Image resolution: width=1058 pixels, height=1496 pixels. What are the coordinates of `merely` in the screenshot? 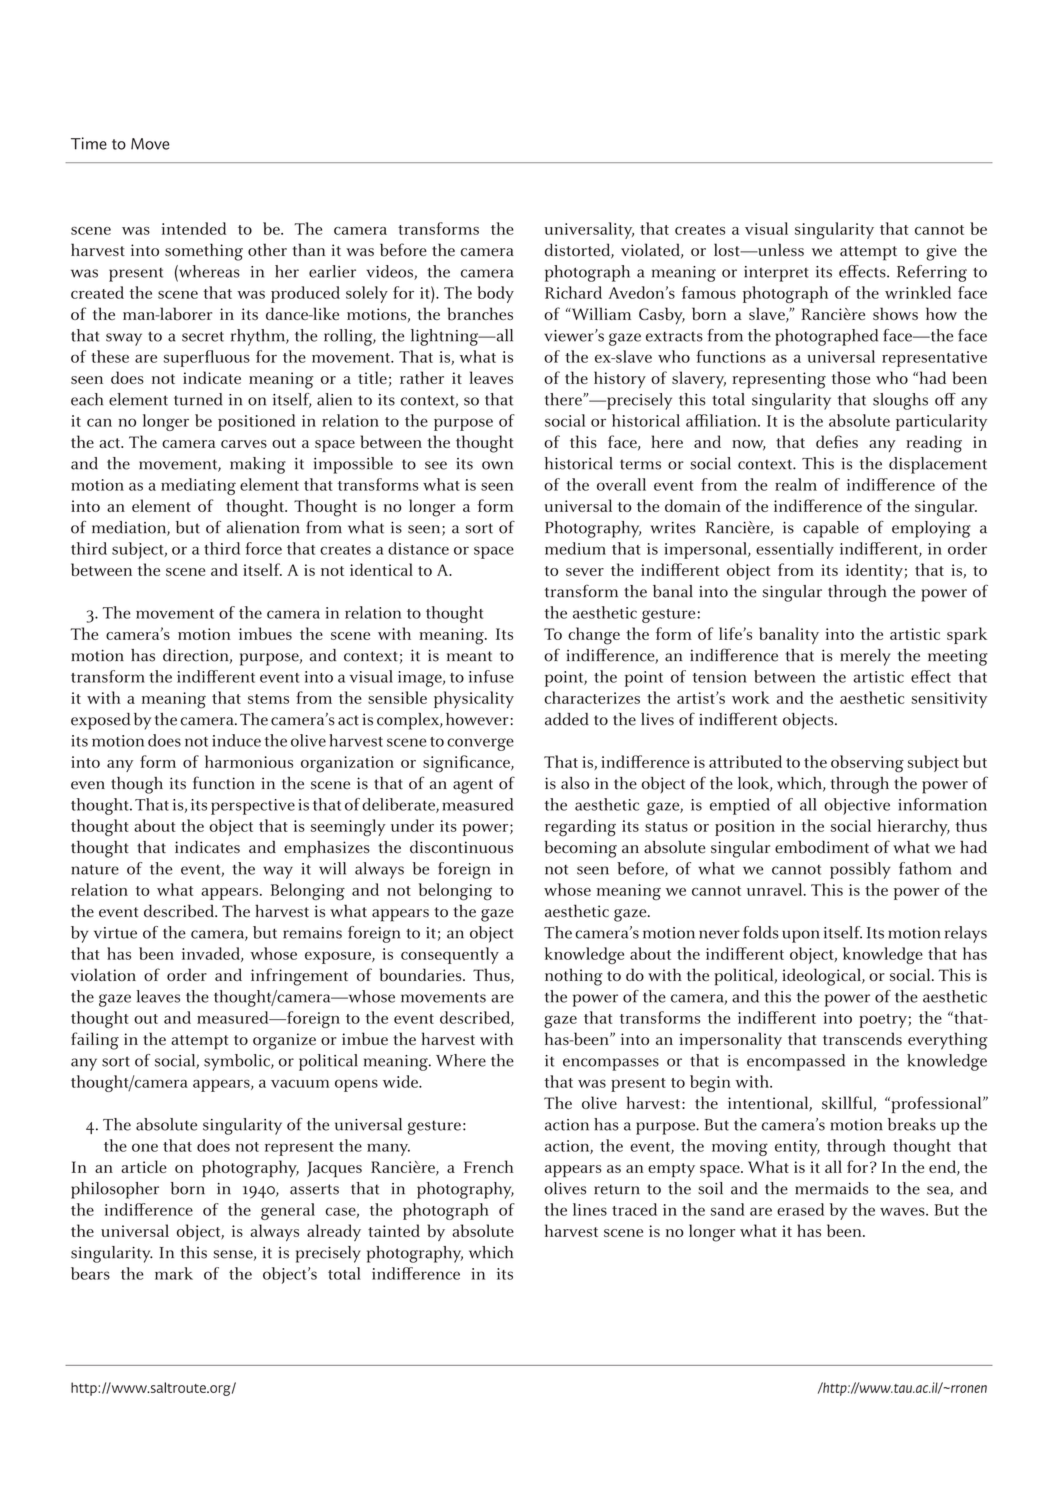 It's located at (865, 657).
